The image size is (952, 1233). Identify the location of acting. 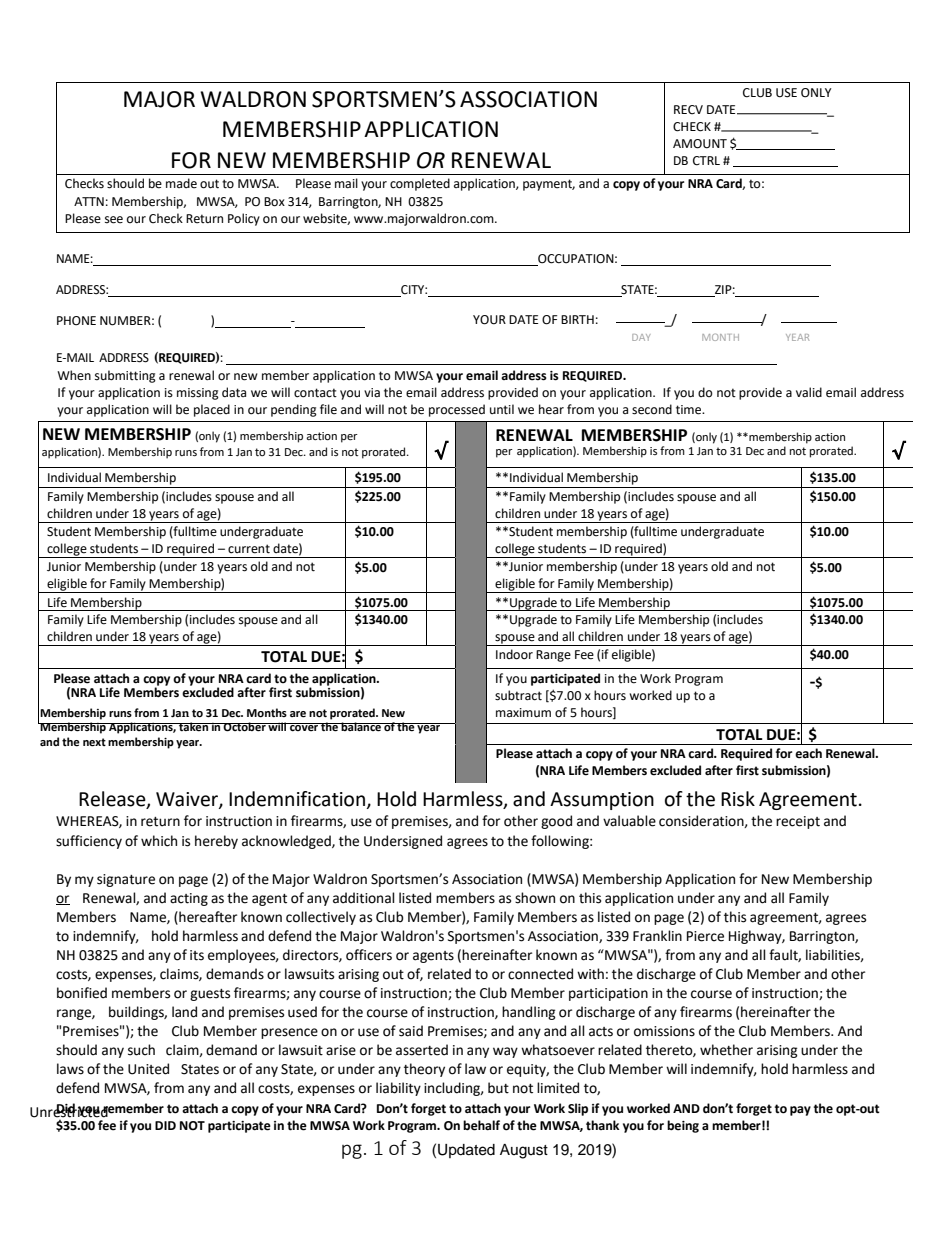
(189, 899).
